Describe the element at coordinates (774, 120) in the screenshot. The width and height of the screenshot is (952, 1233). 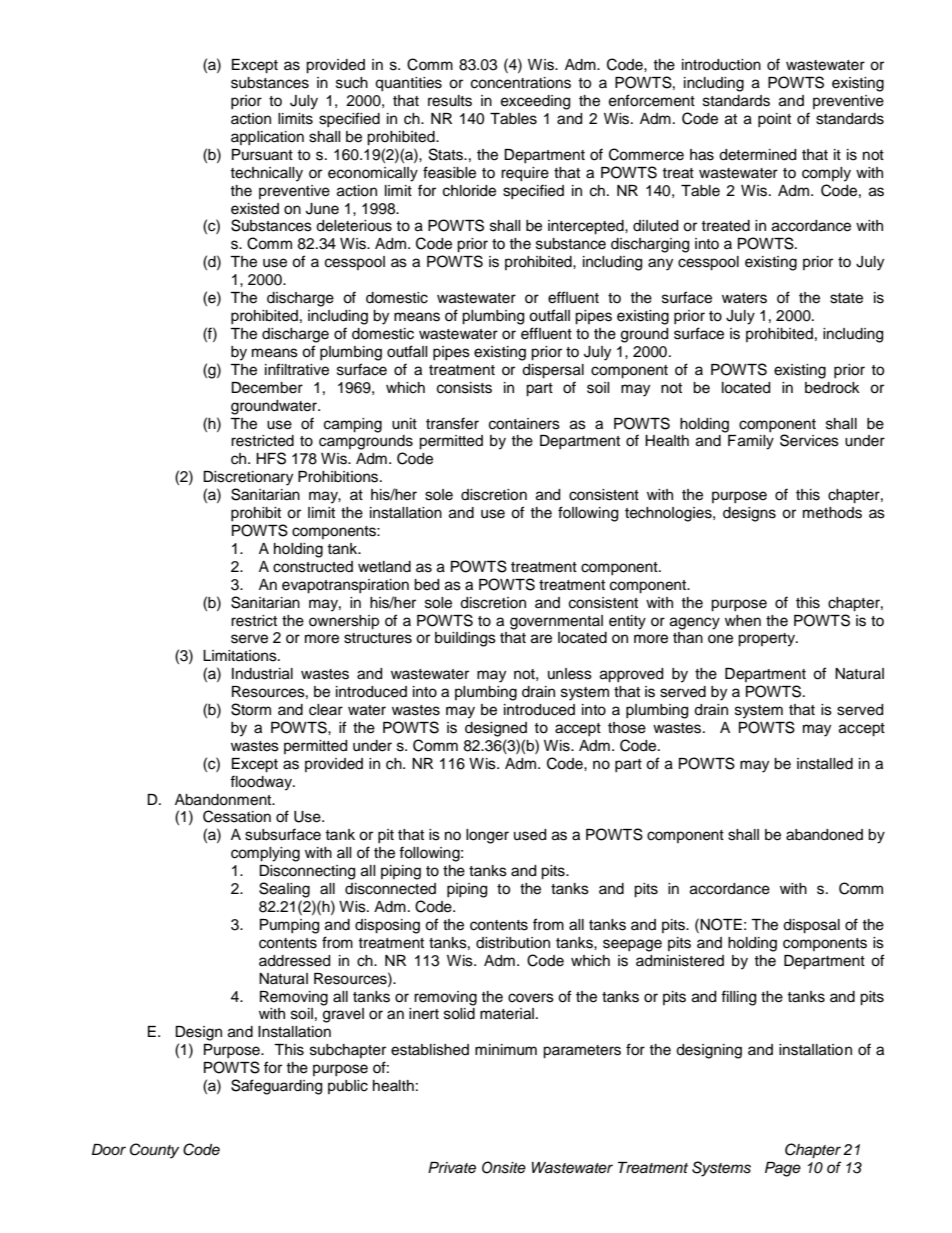
I see `point` at that location.
